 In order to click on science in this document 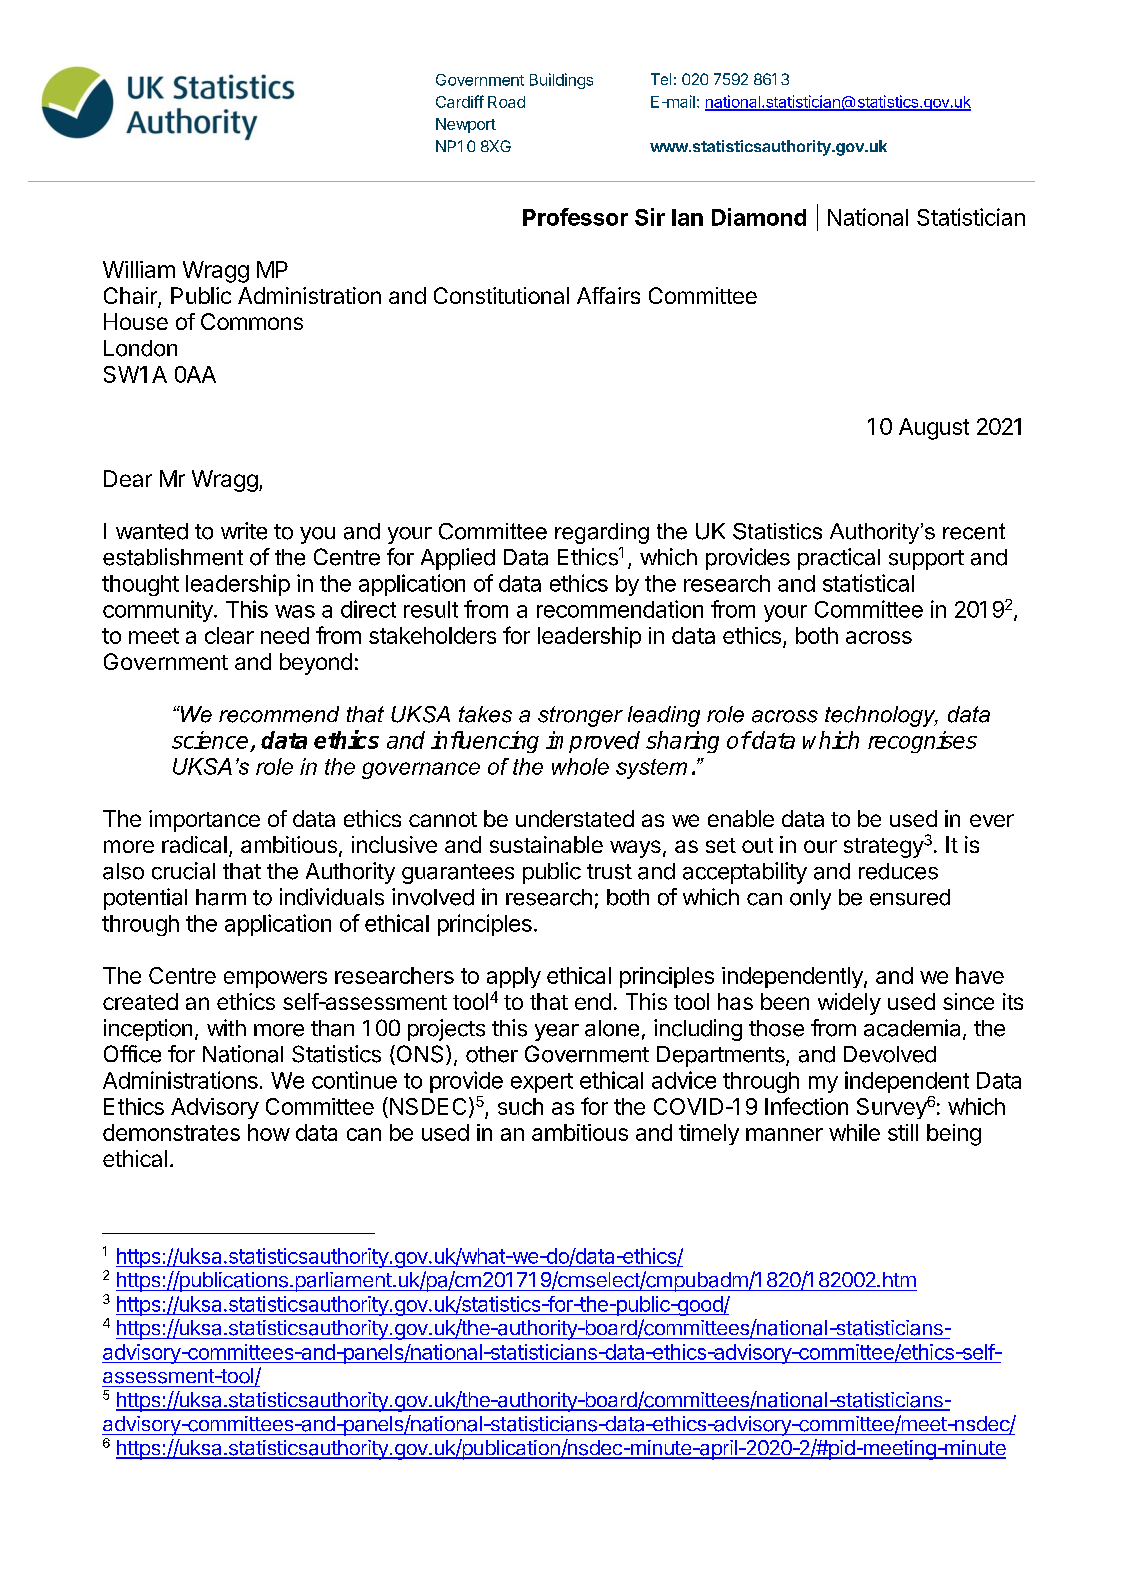, I will do `click(210, 740)`.
